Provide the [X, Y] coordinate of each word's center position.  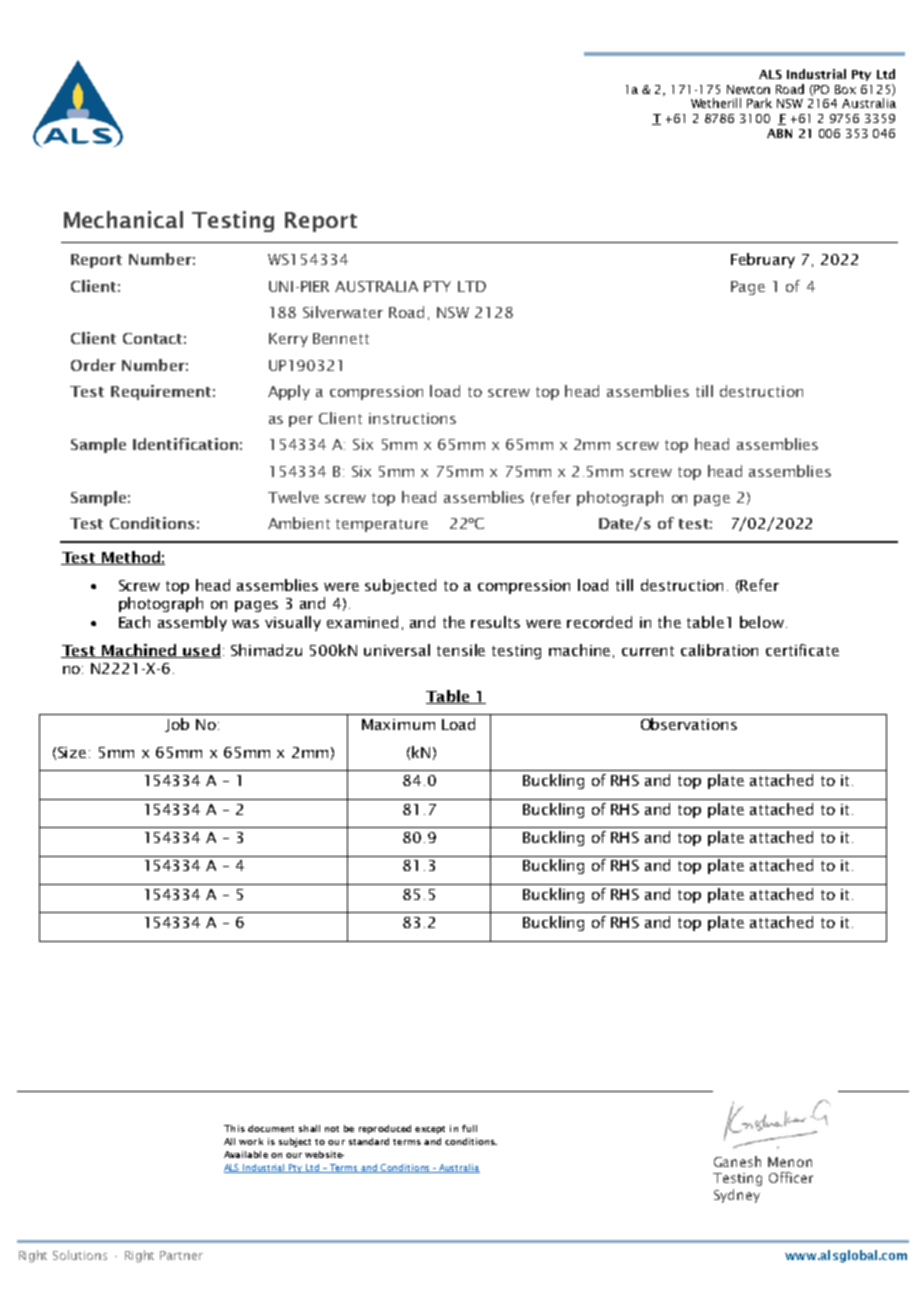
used [201, 651]
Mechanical [123, 219]
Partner [181, 1255]
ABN [779, 133]
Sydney [737, 1196]
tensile [461, 650]
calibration [719, 650]
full [469, 1128]
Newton [748, 89]
